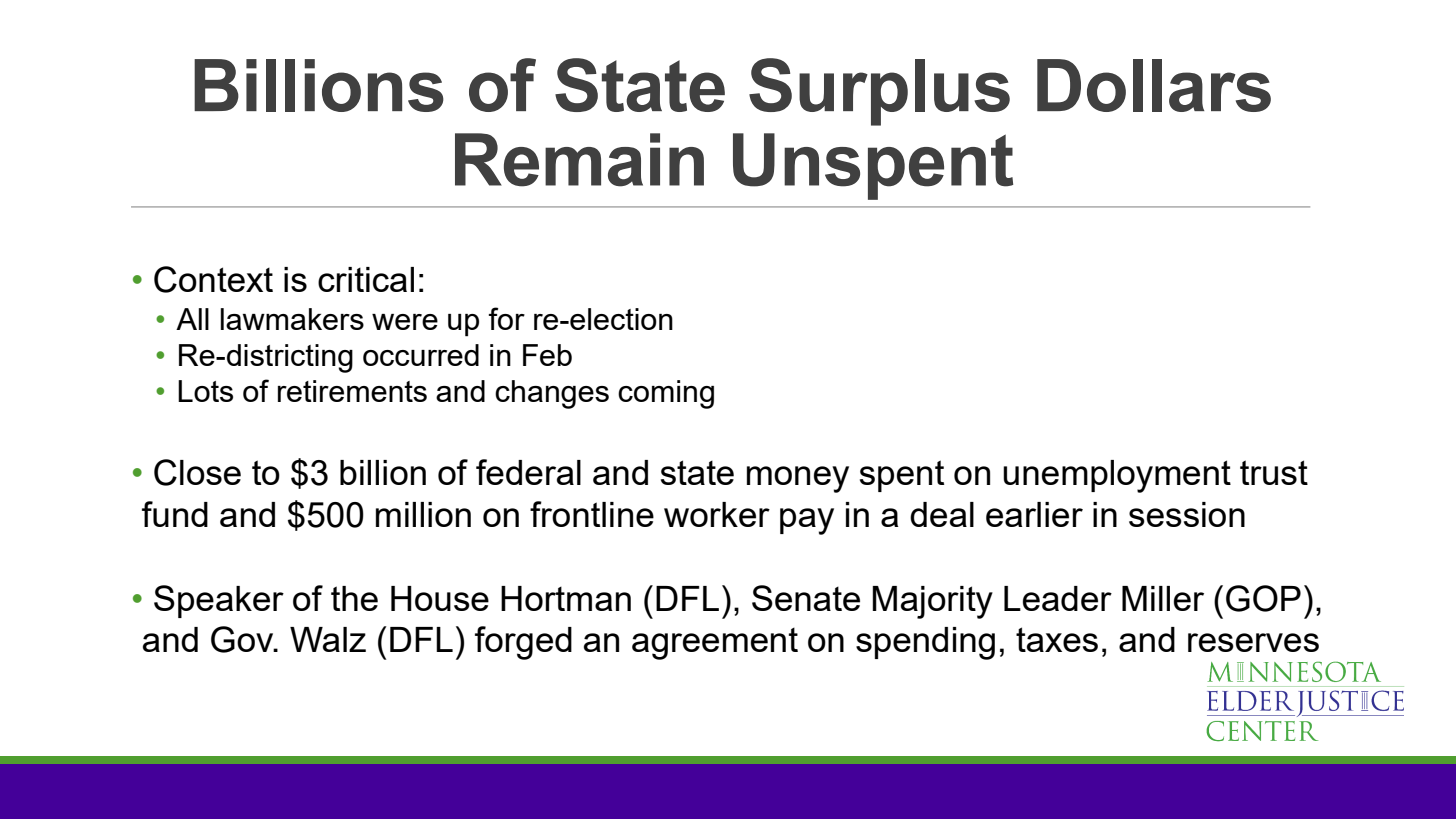 The image size is (1456, 819). What do you see at coordinates (547, 355) in the screenshot?
I see `Feb` at bounding box center [547, 355].
